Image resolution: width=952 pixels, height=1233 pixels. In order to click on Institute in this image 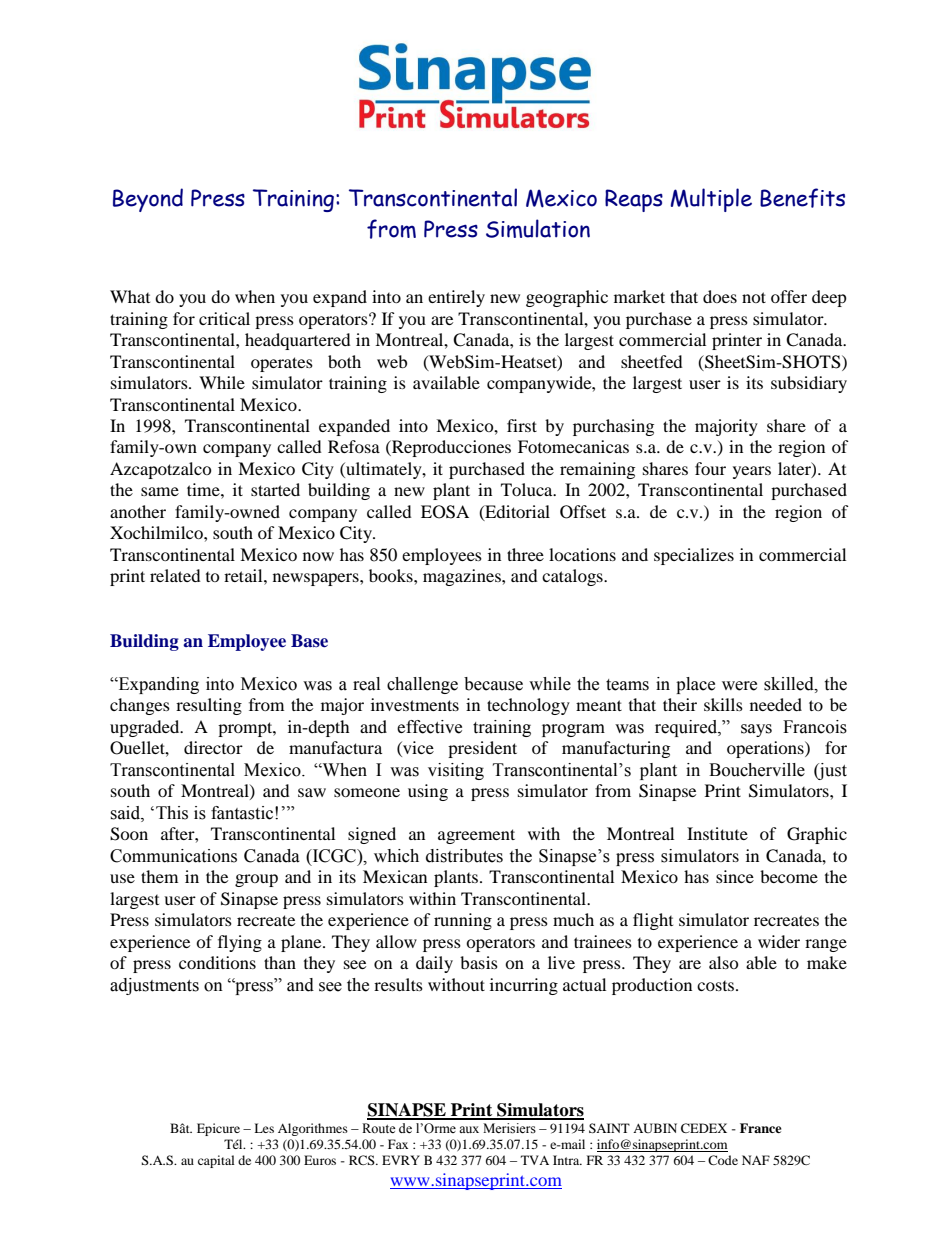, I will do `click(717, 833)`.
